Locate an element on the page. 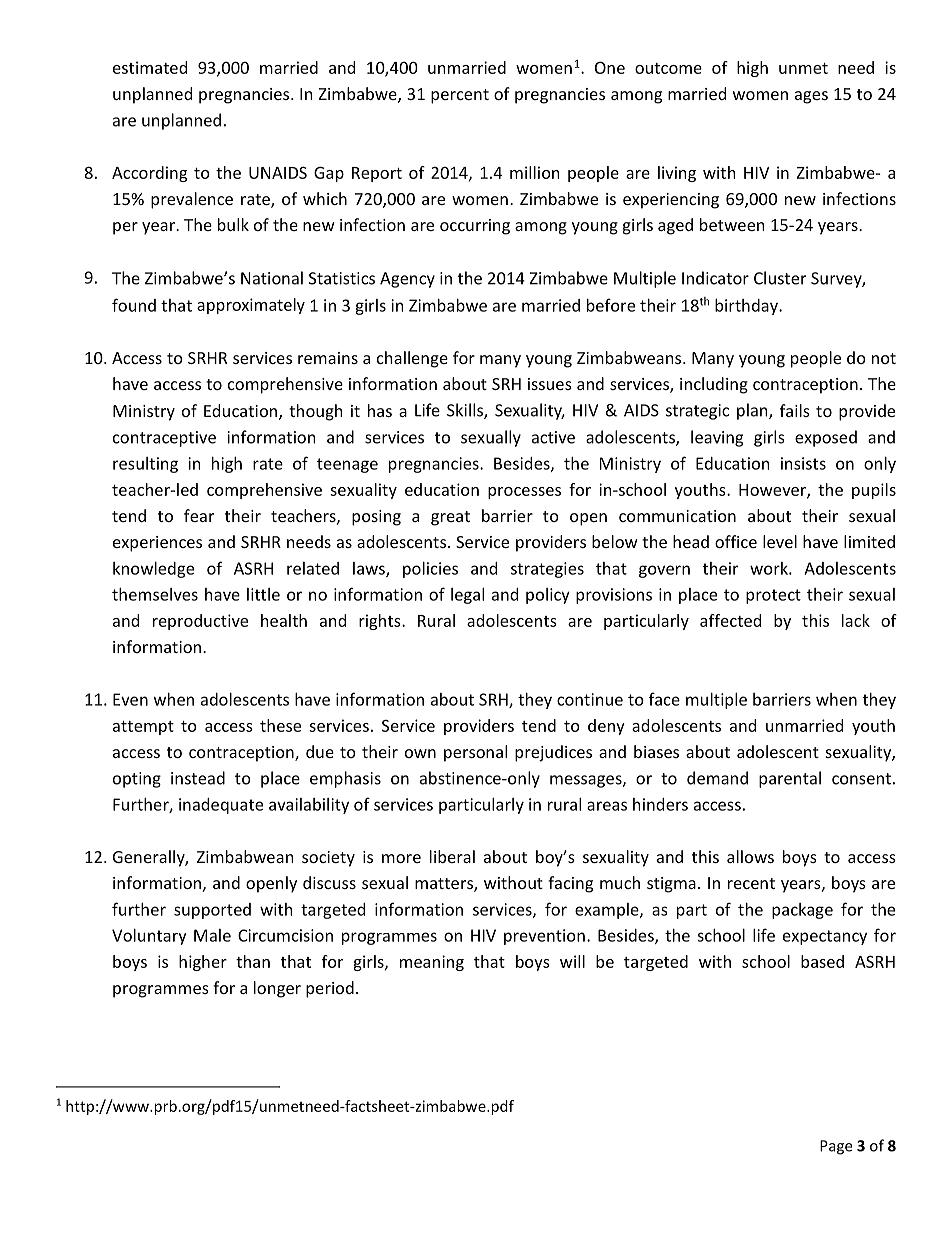 The height and width of the image is (1233, 952). protect is located at coordinates (773, 596).
